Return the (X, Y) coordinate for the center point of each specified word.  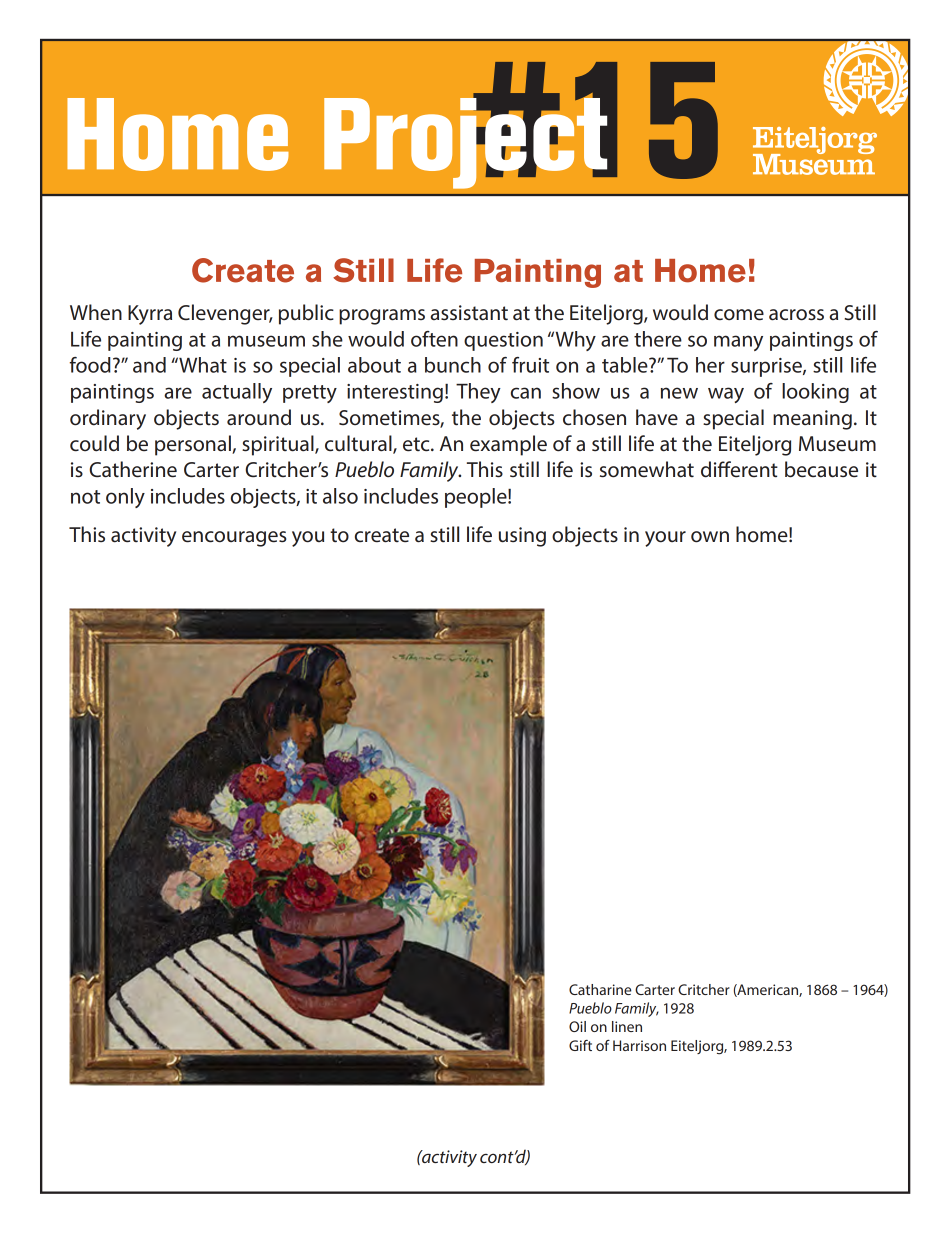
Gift (580, 1045)
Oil (577, 1026)
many (738, 343)
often (434, 339)
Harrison (639, 1045)
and (149, 365)
